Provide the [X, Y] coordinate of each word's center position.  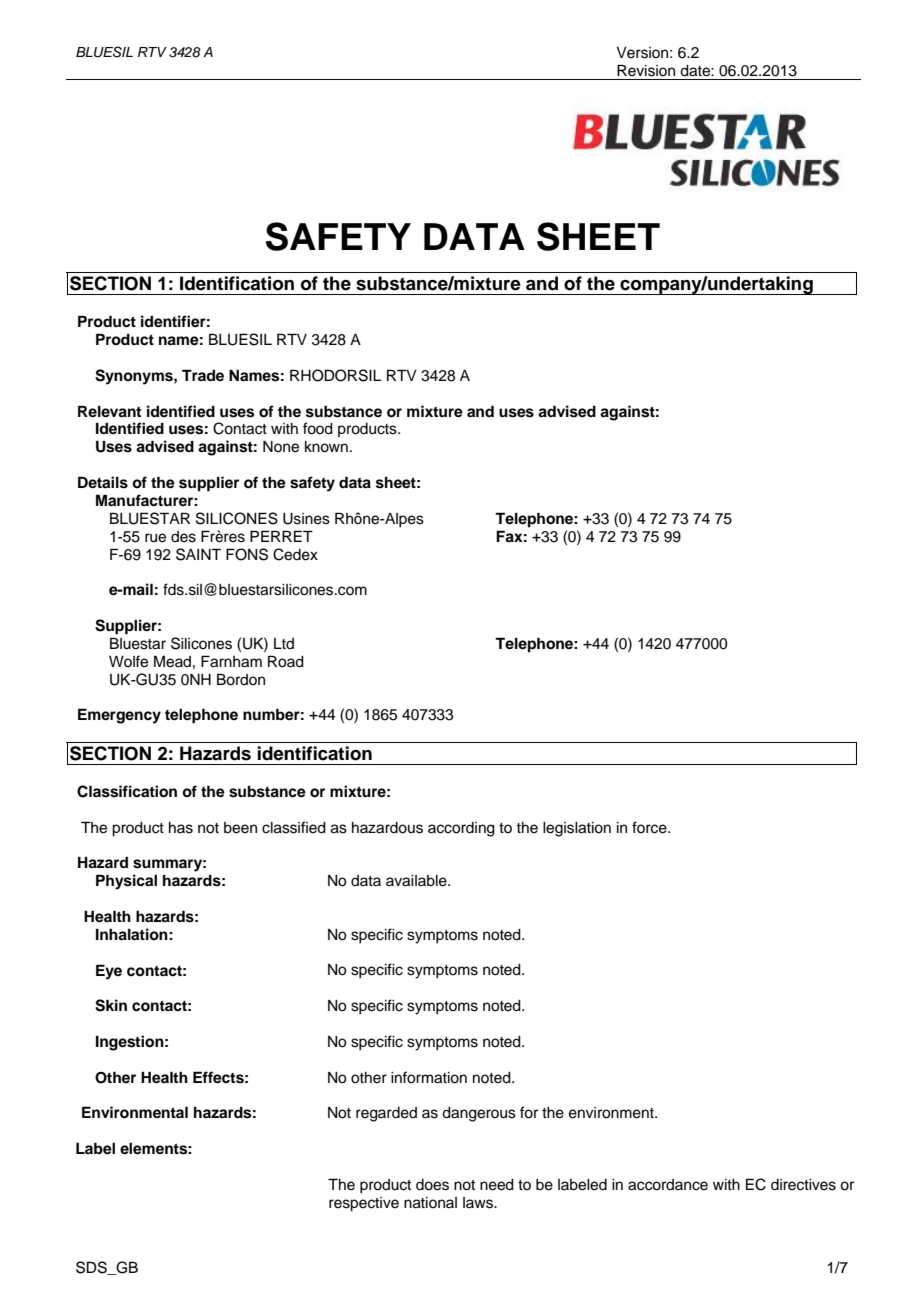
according [461, 829]
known [326, 447]
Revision [646, 70]
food [318, 428]
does [432, 1185]
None [281, 447]
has [181, 828]
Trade [203, 375]
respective [364, 1204]
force [650, 827]
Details [103, 482]
